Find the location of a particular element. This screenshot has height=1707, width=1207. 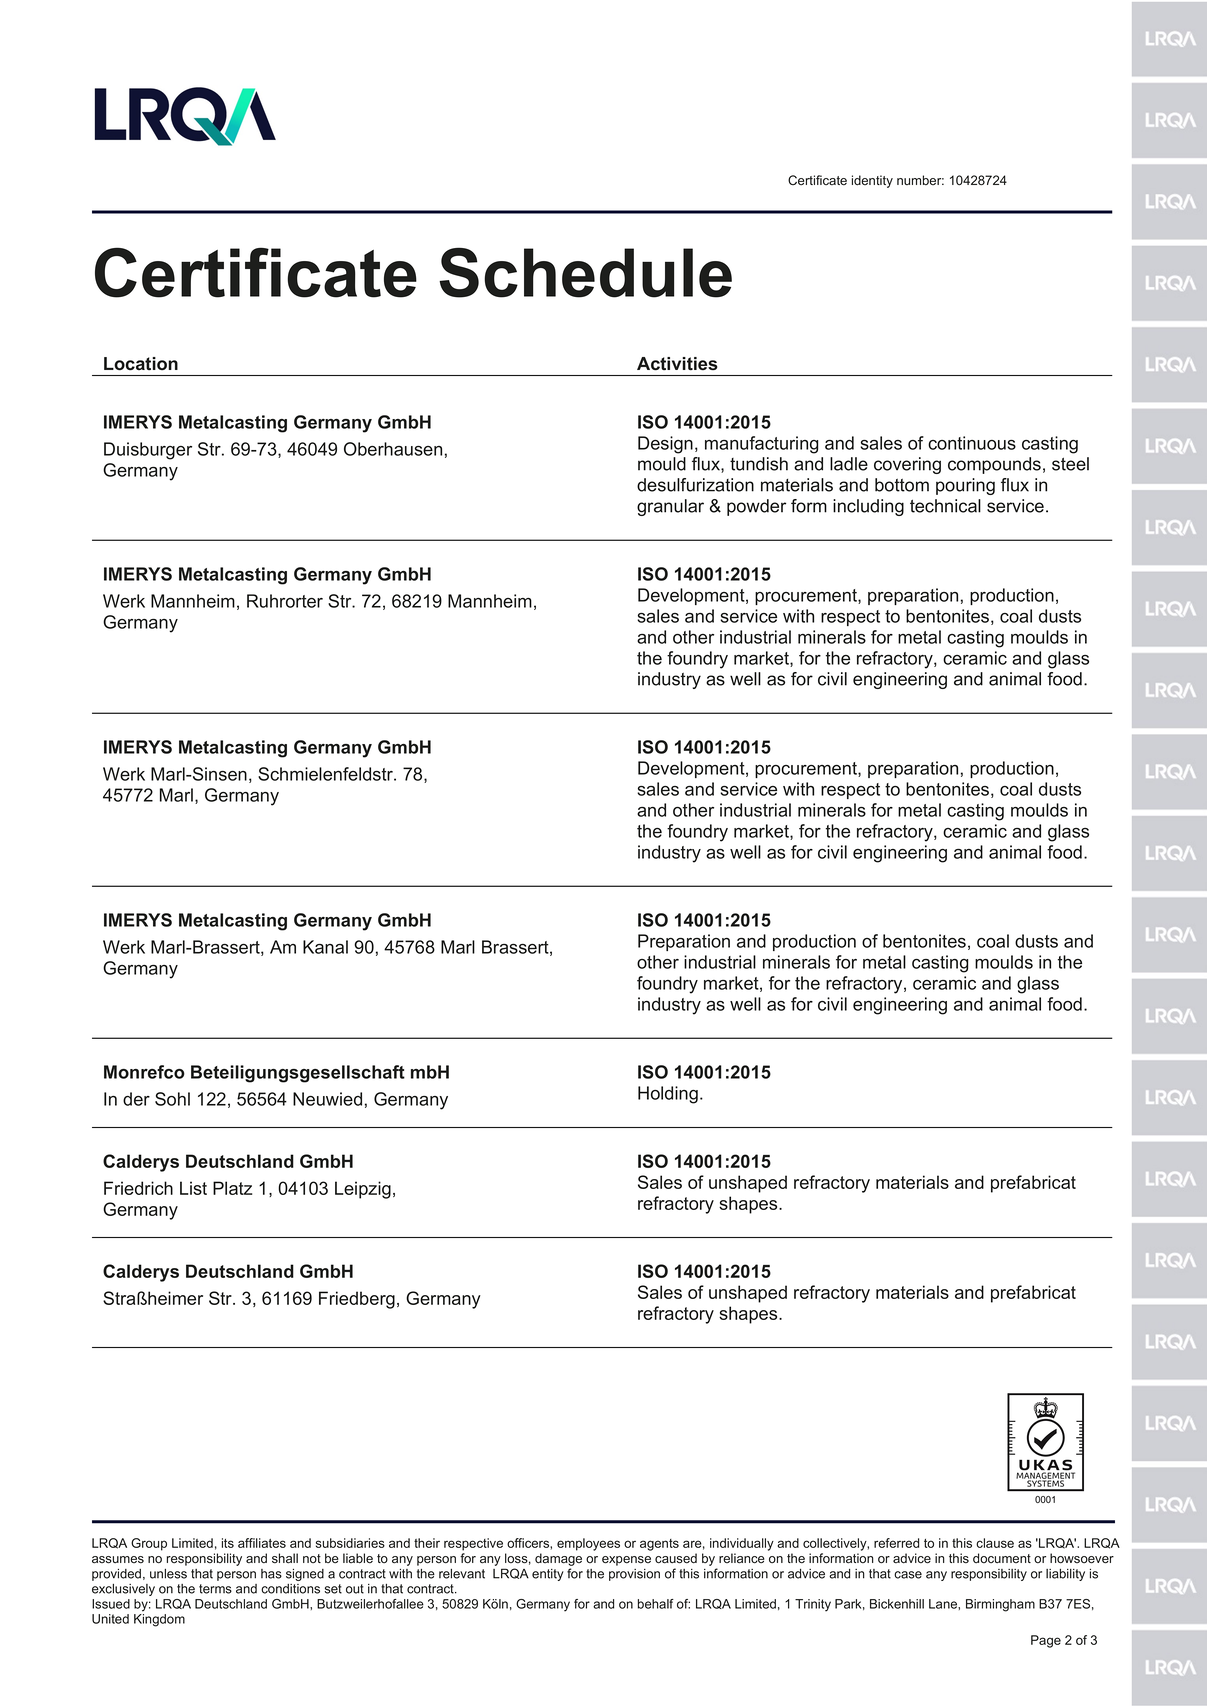

Holding is located at coordinates (668, 1095).
